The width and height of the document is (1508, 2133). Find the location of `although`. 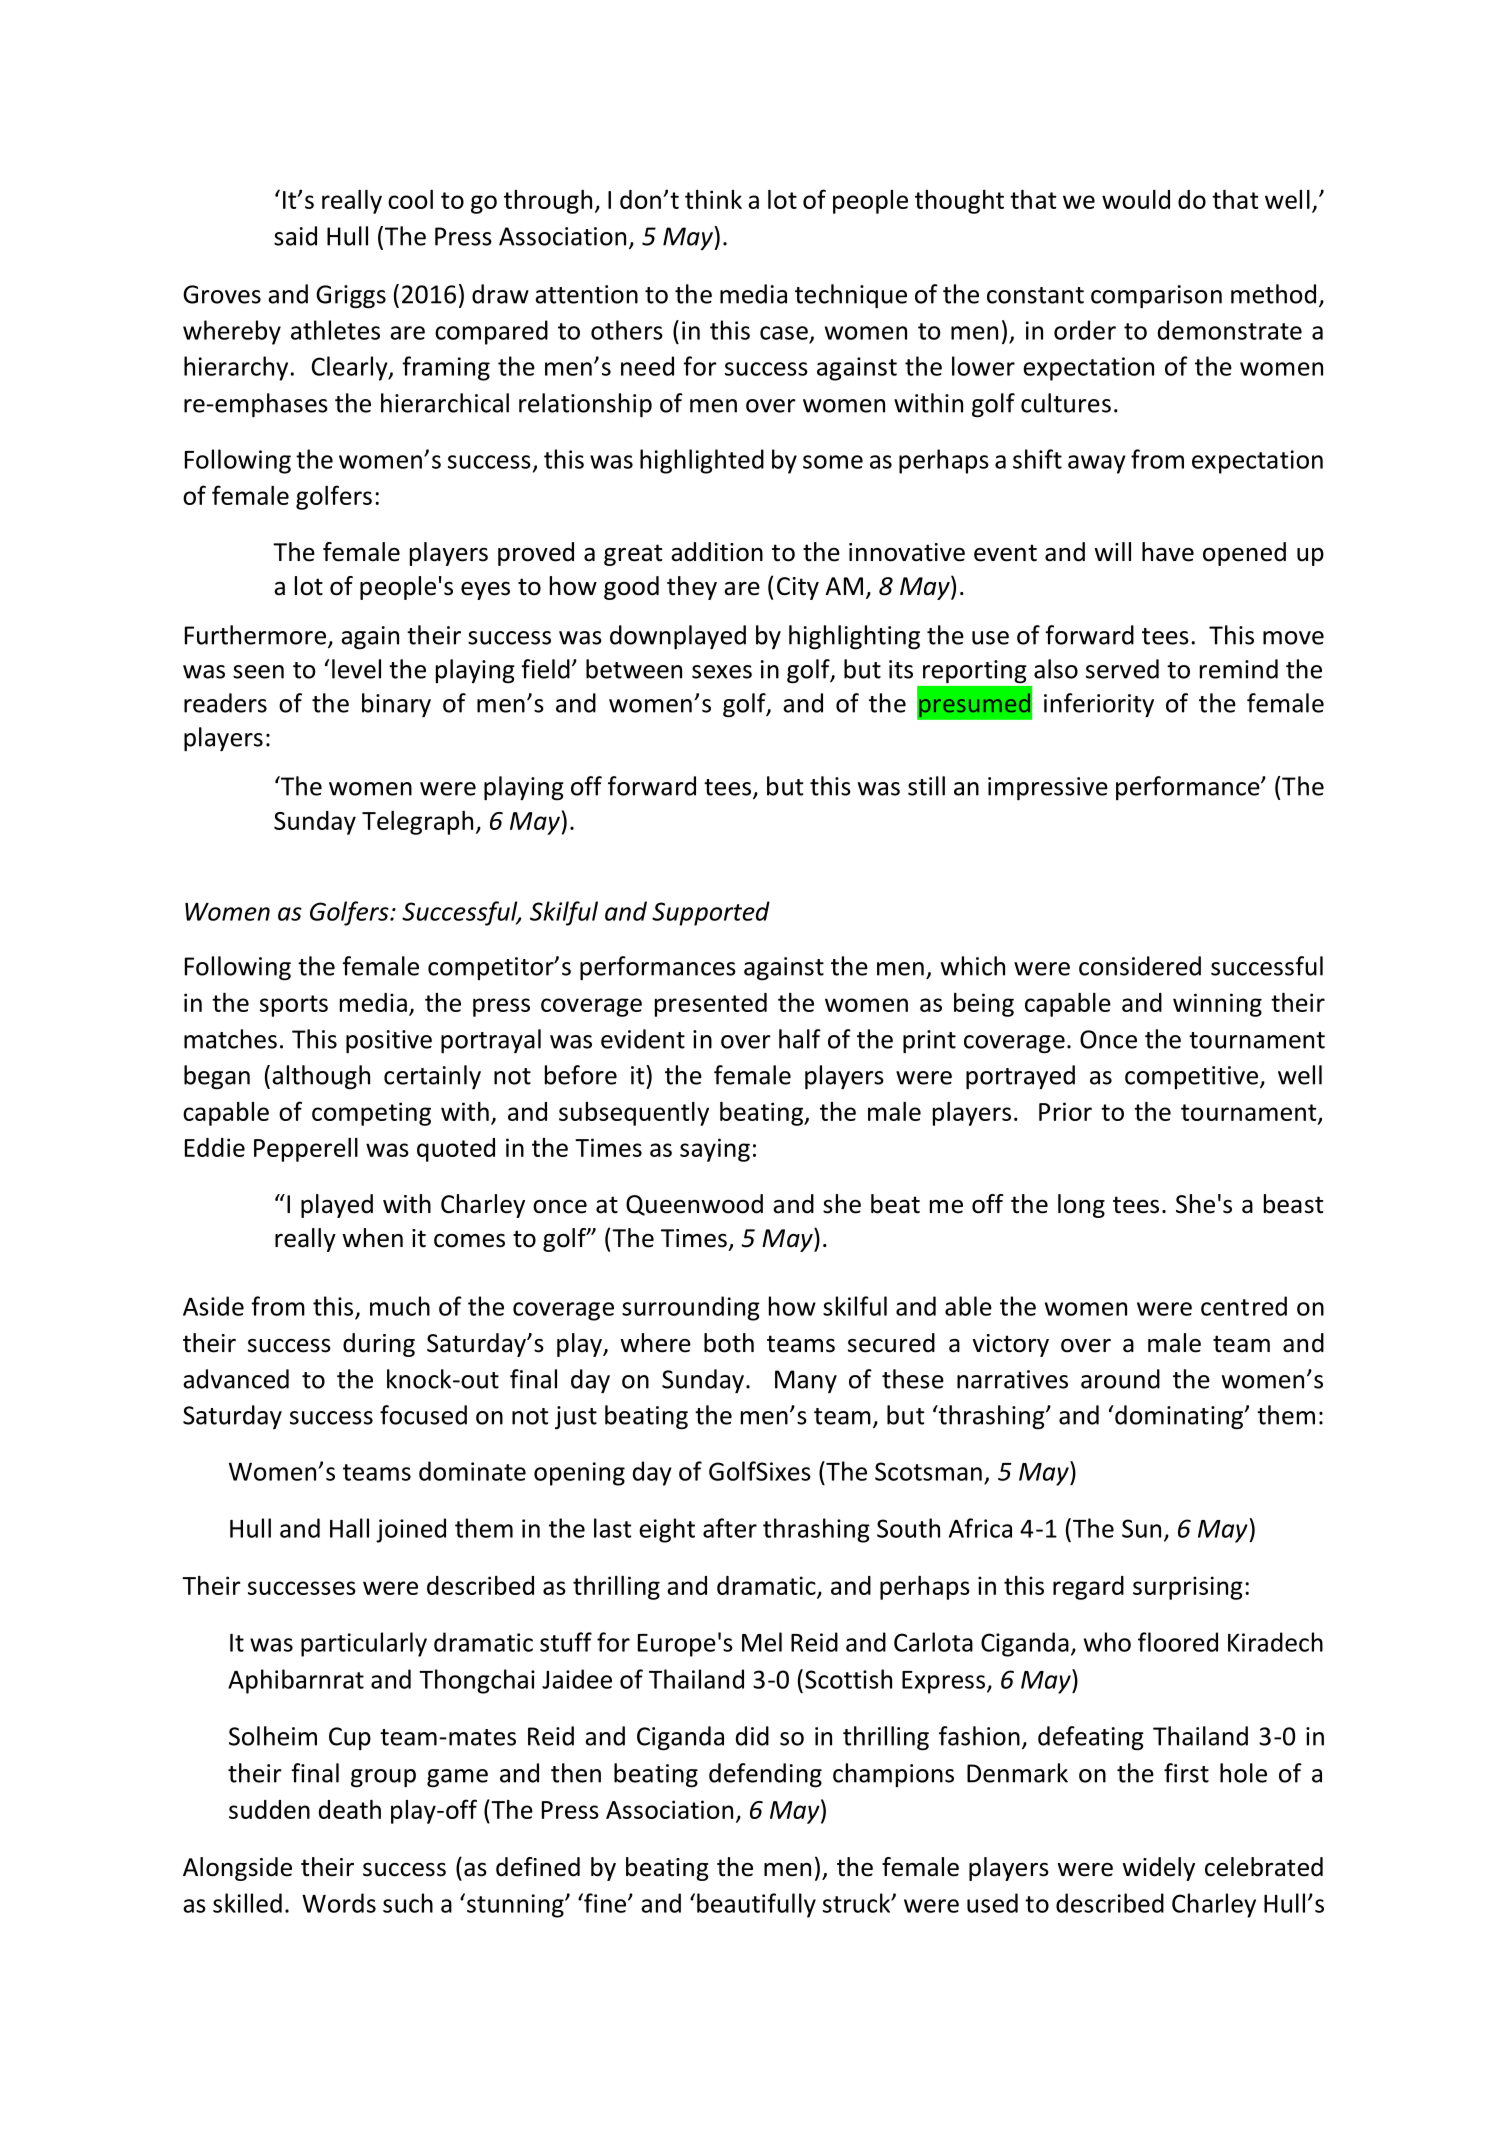

although is located at coordinates (321, 1077).
